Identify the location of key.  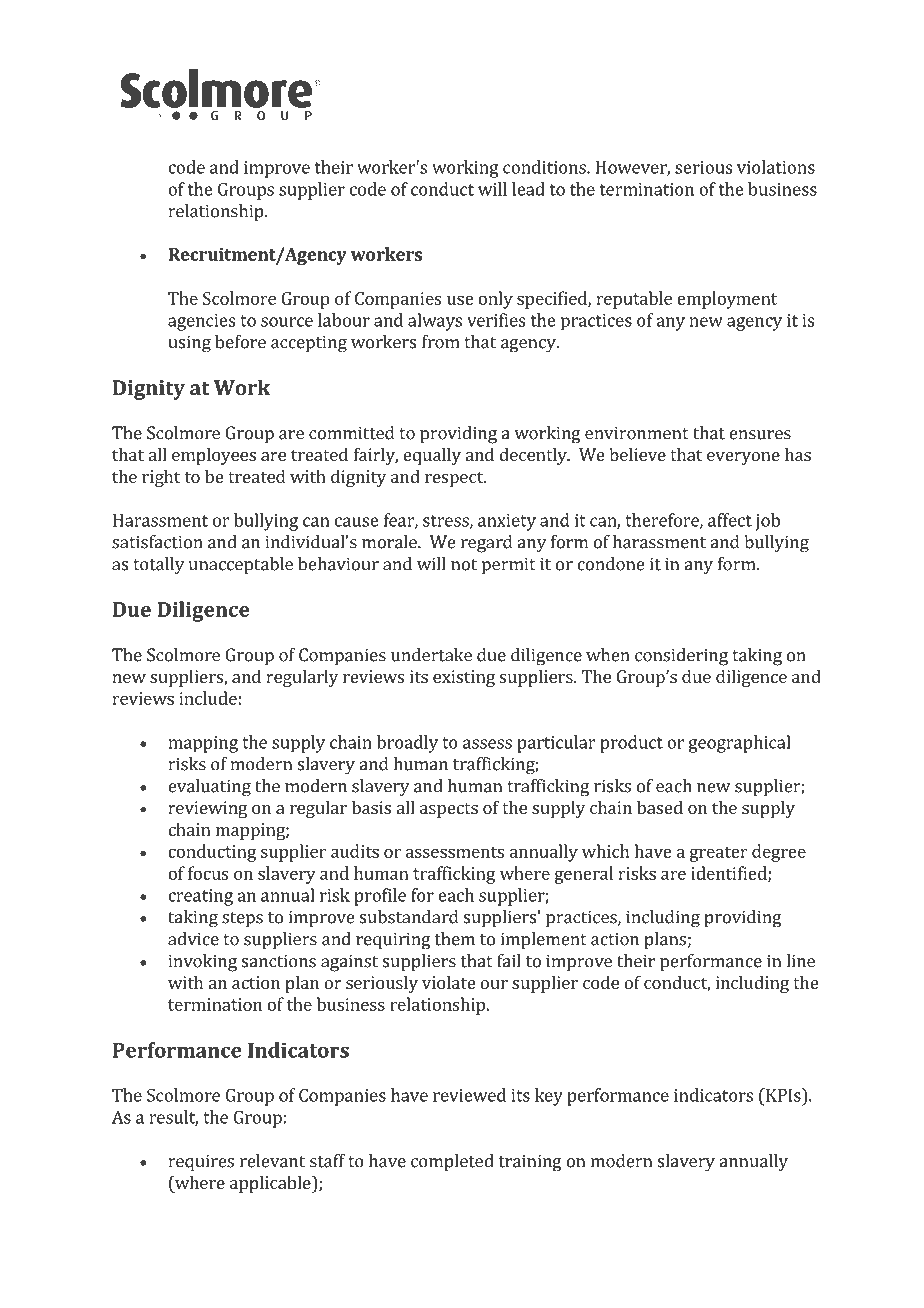
(549, 1097).
